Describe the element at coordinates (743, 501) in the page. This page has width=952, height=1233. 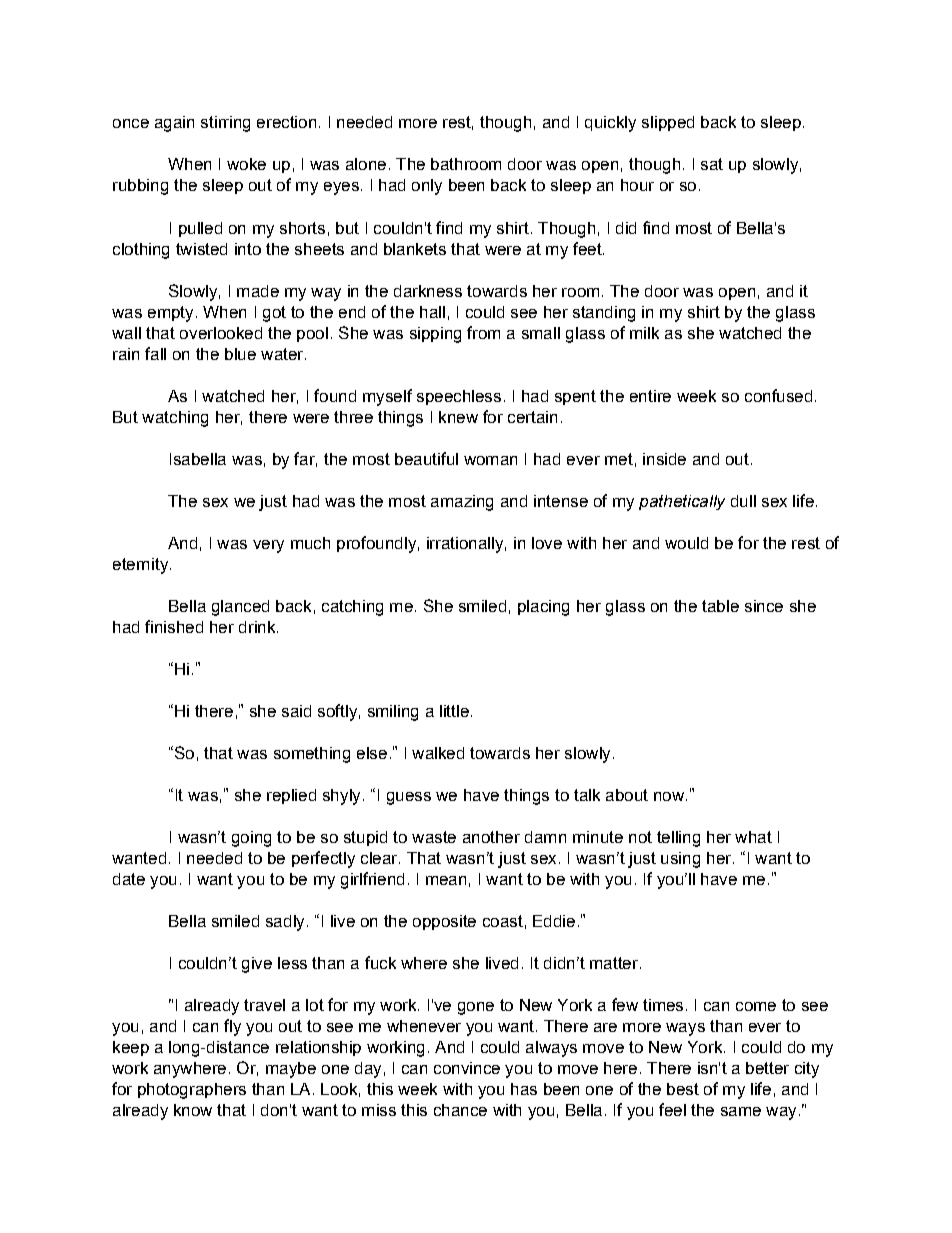
I see `dull` at that location.
